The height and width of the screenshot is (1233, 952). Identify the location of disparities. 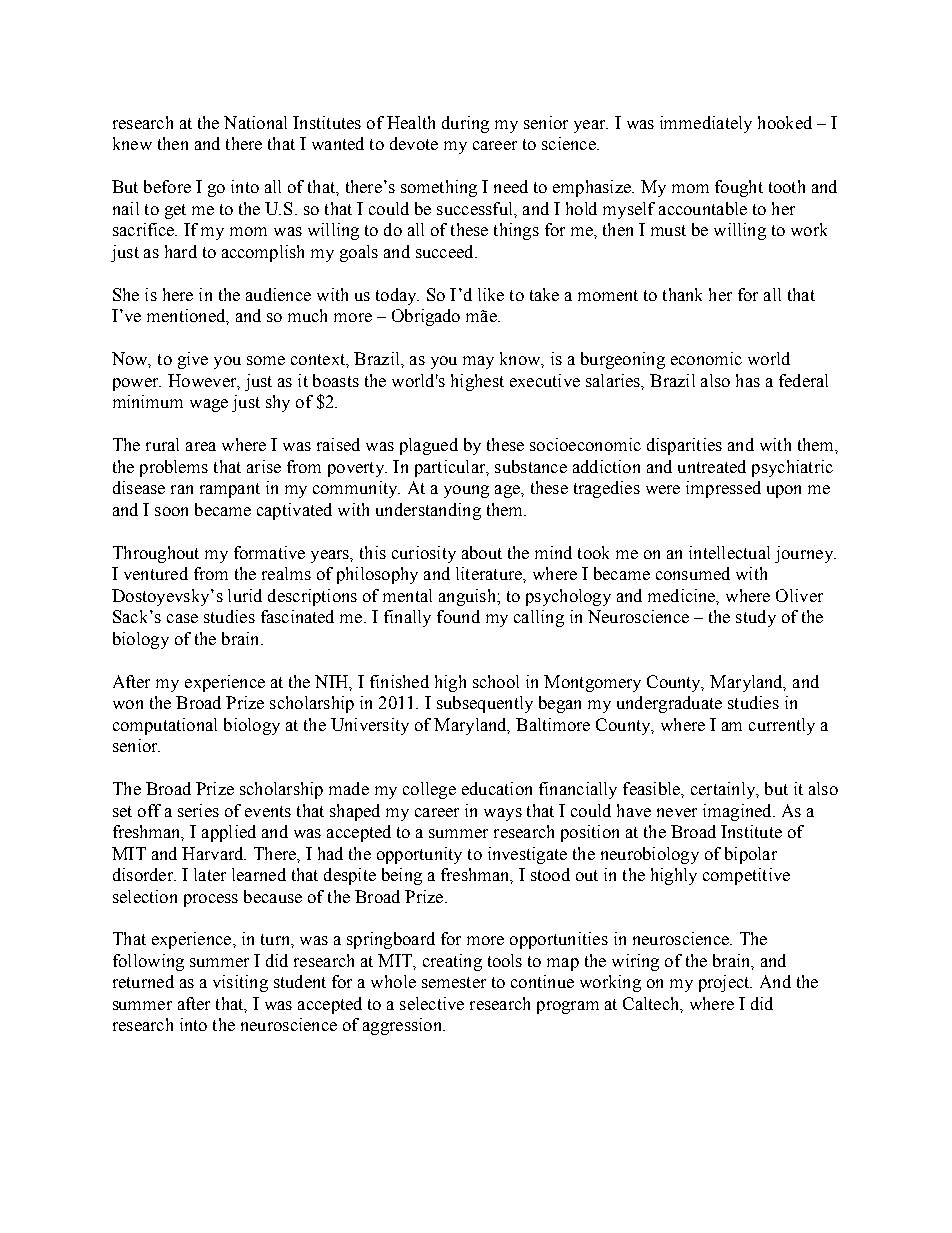
(684, 446).
